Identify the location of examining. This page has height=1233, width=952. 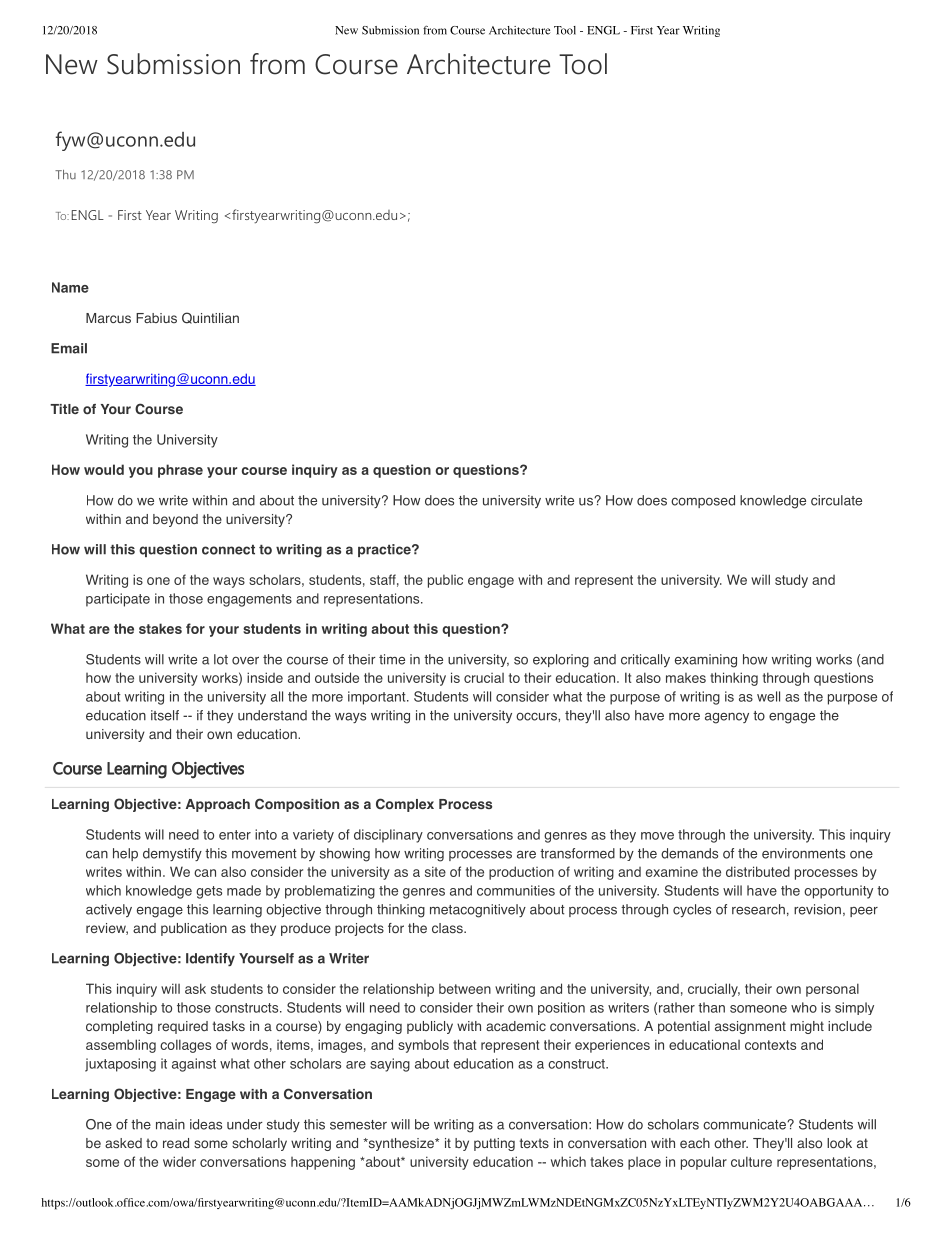
(706, 661).
